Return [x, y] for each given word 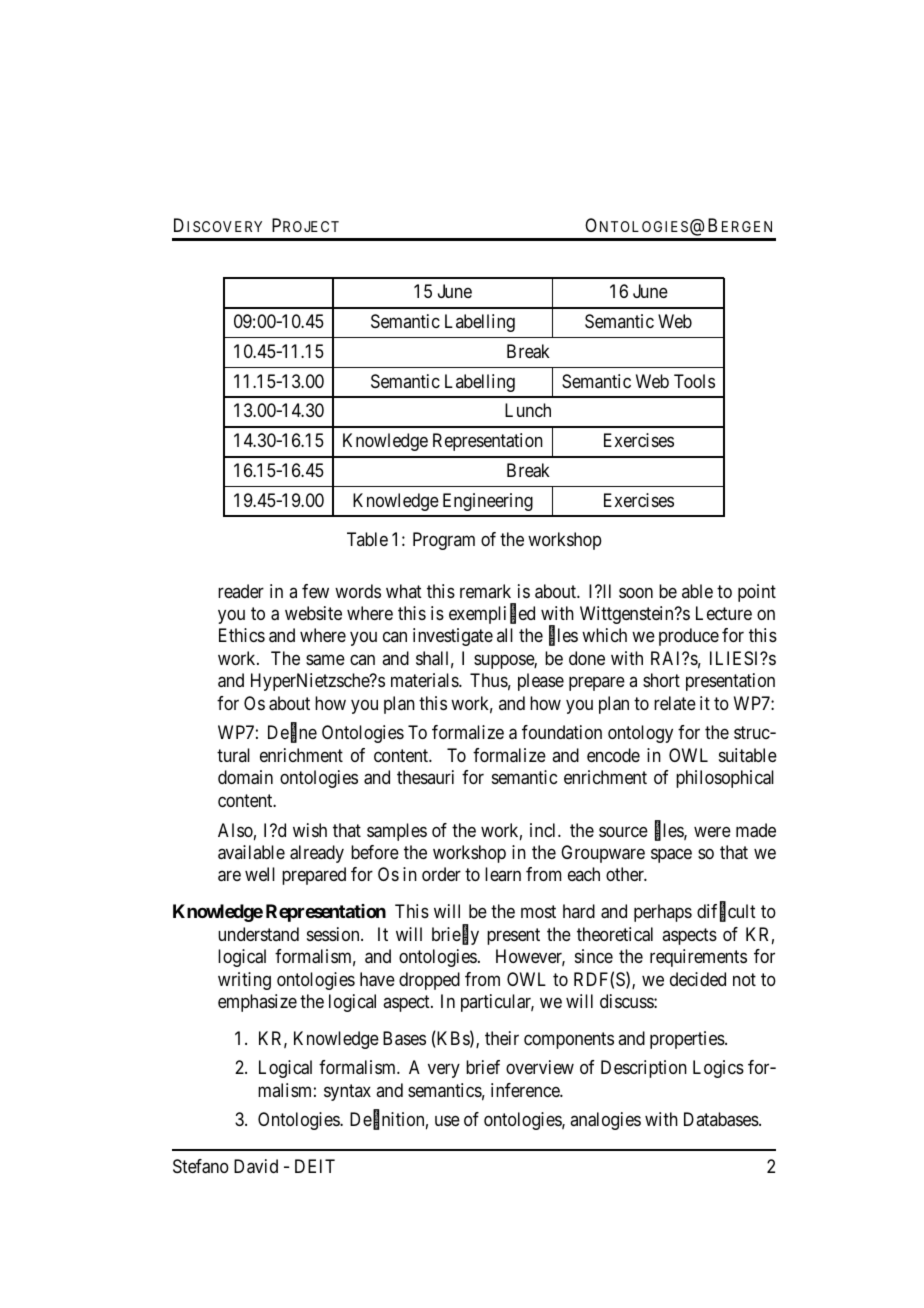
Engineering [488, 502]
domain [245, 777]
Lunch [528, 410]
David [256, 1166]
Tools [694, 381]
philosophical [725, 779]
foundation [562, 732]
